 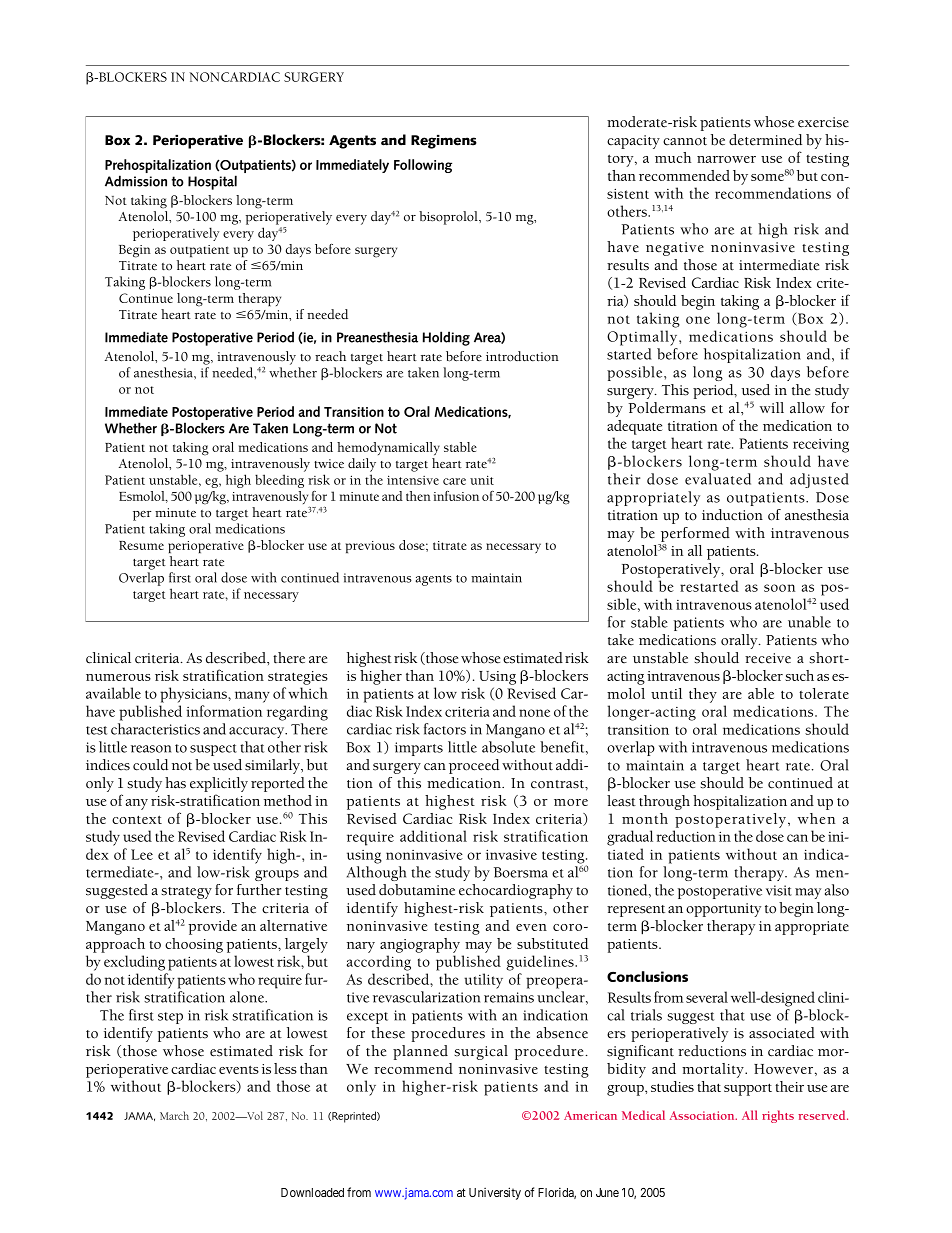 What do you see at coordinates (772, 407) in the document?
I see `will` at bounding box center [772, 407].
